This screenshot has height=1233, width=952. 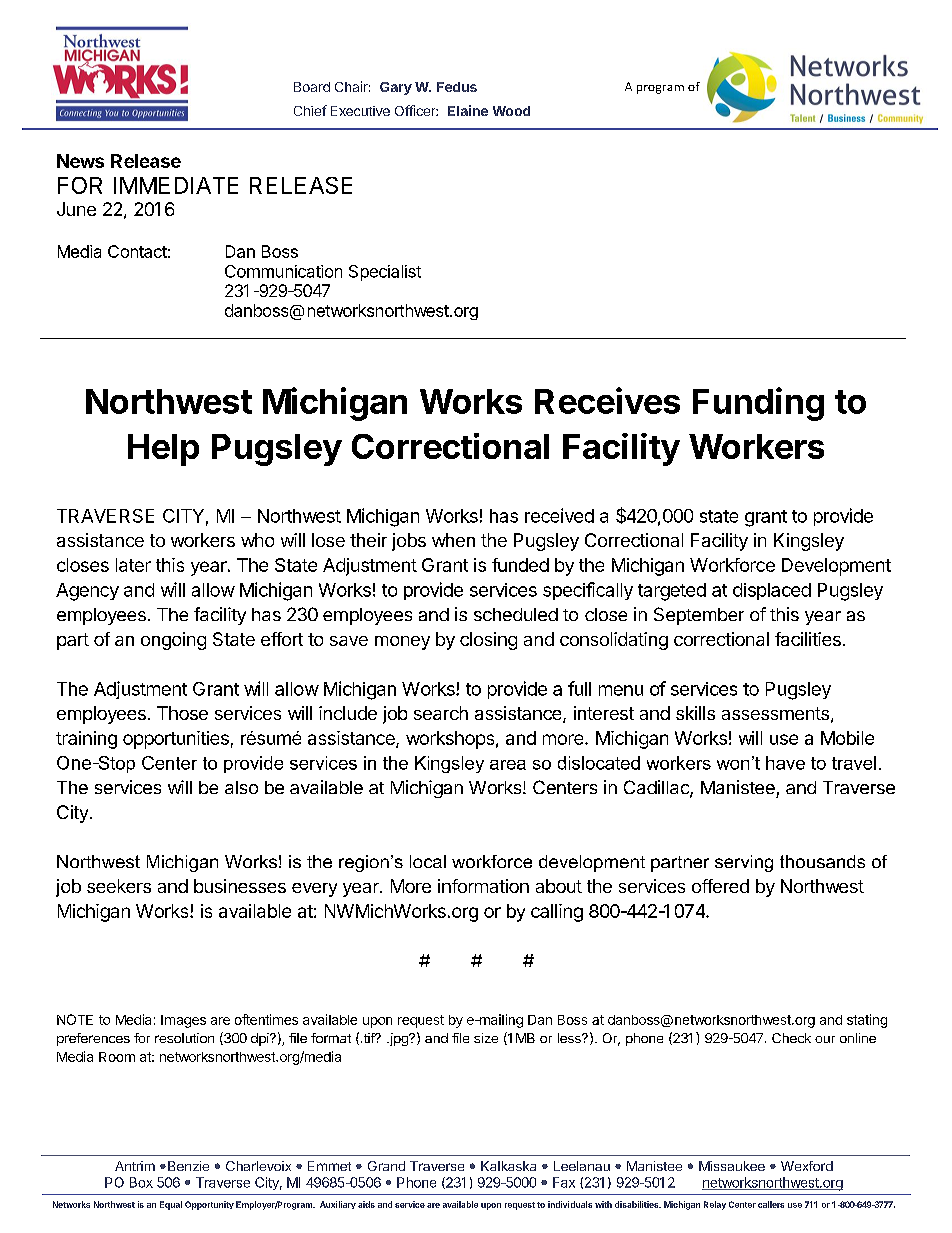 What do you see at coordinates (511, 111) in the screenshot?
I see `Wood` at bounding box center [511, 111].
